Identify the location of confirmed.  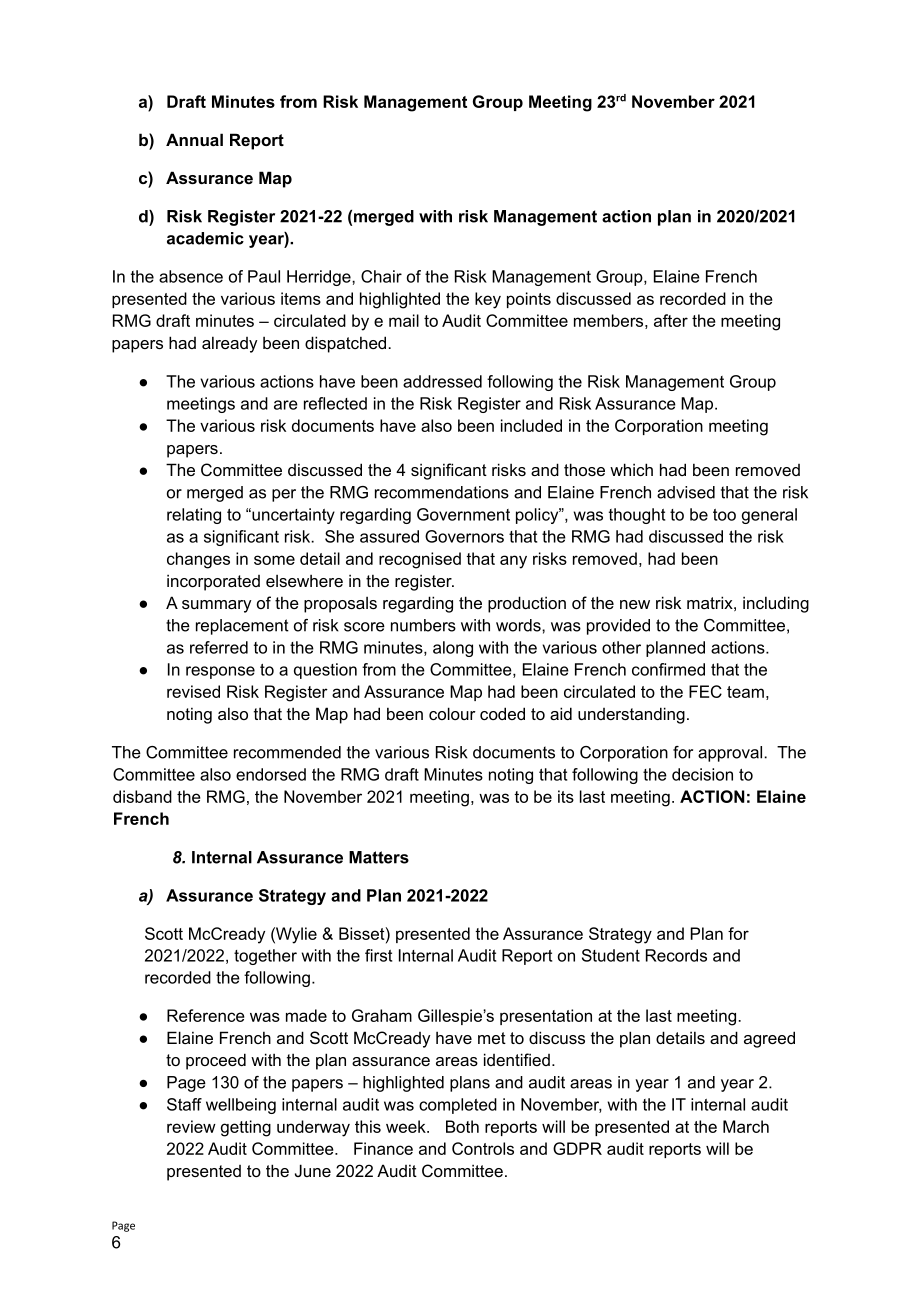
(668, 669).
